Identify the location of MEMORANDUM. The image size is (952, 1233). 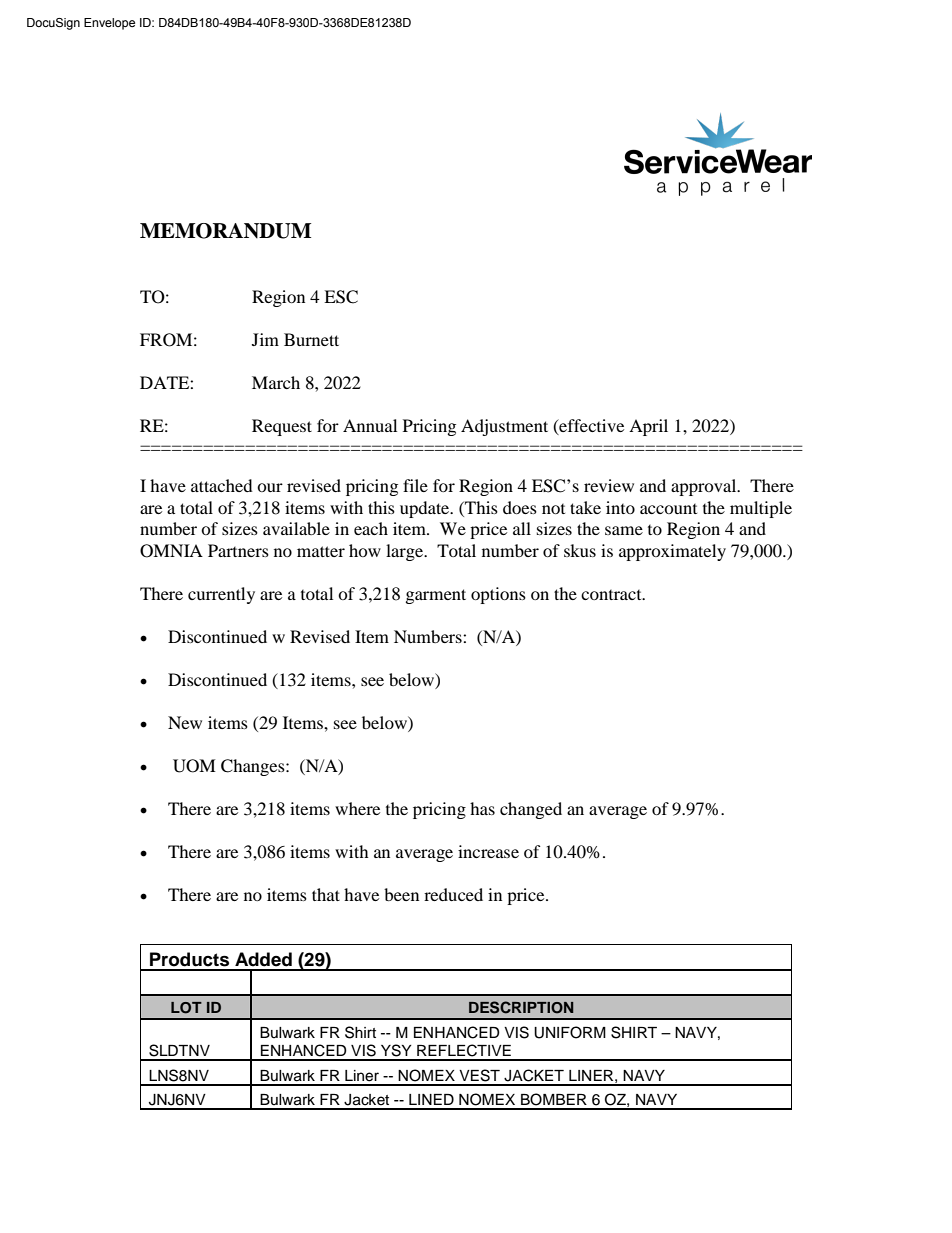
(225, 231).
